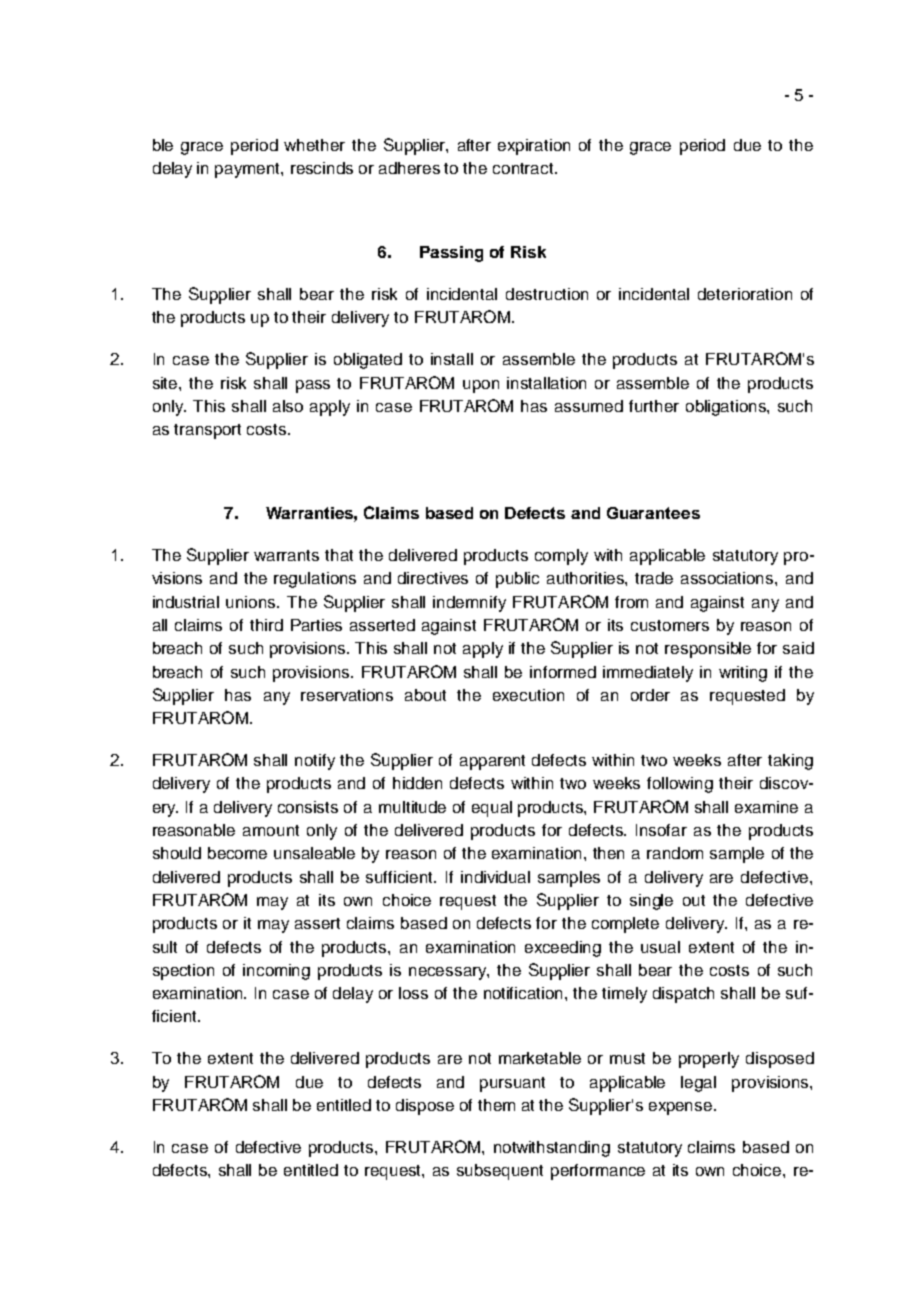 This page has height=1308, width=924. I want to click on public, so click(517, 580).
